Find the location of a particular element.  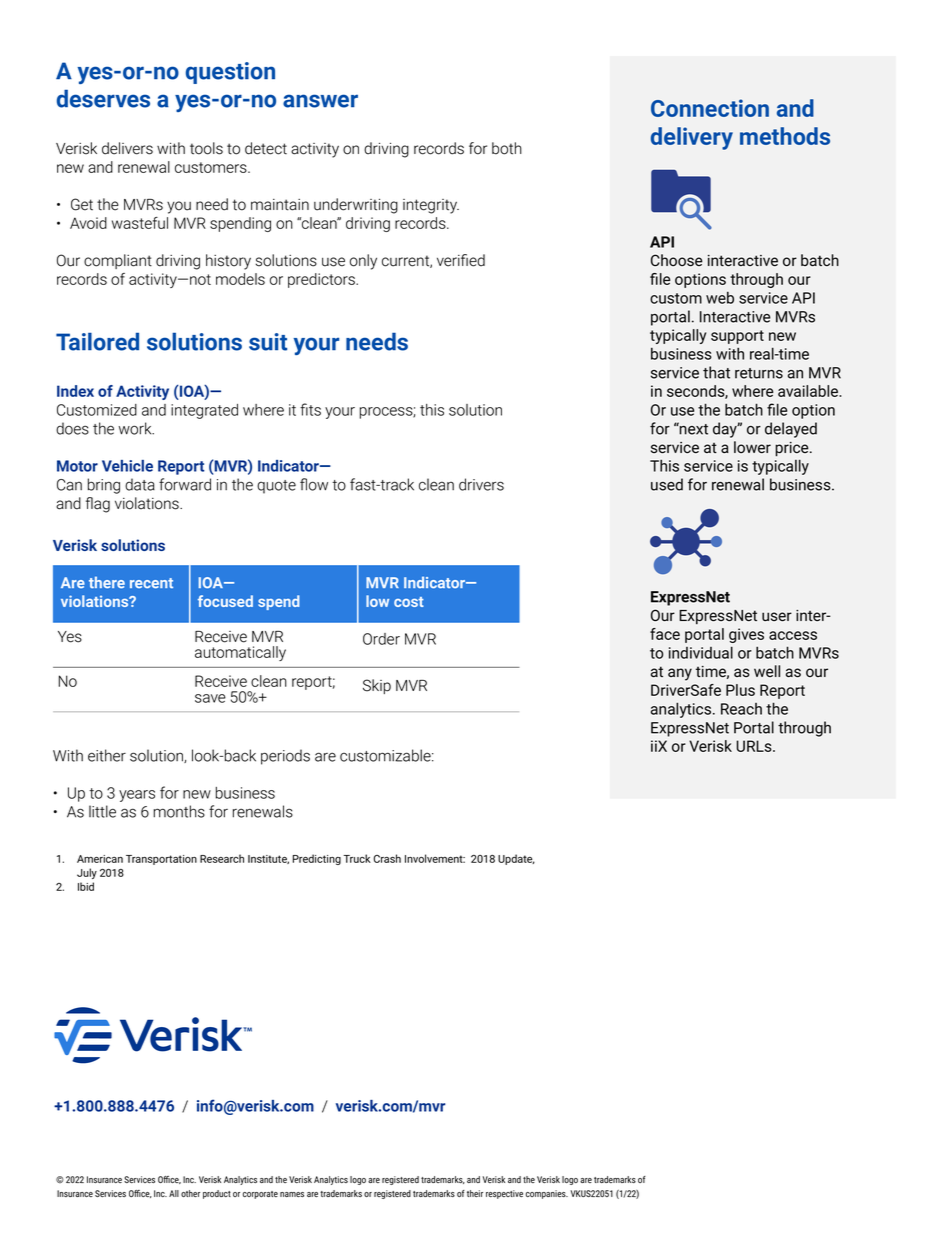

both is located at coordinates (507, 148).
